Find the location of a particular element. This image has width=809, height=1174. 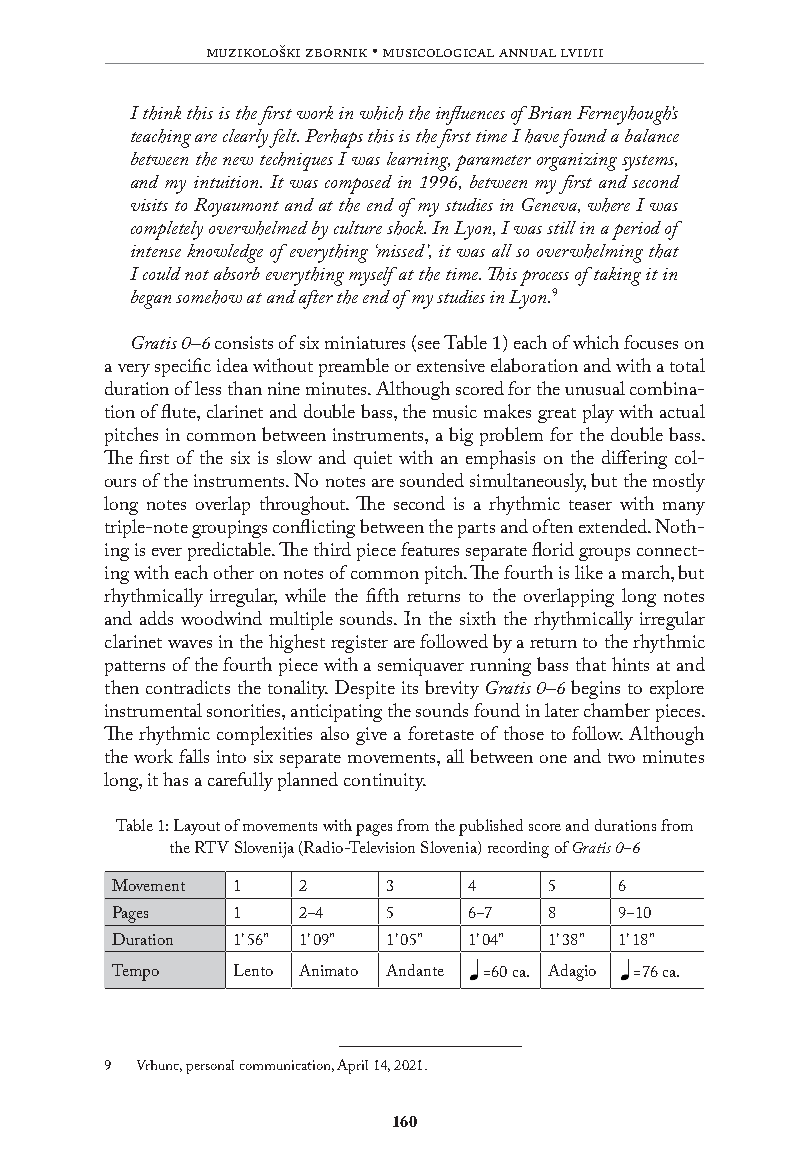

April is located at coordinates (352, 1066).
